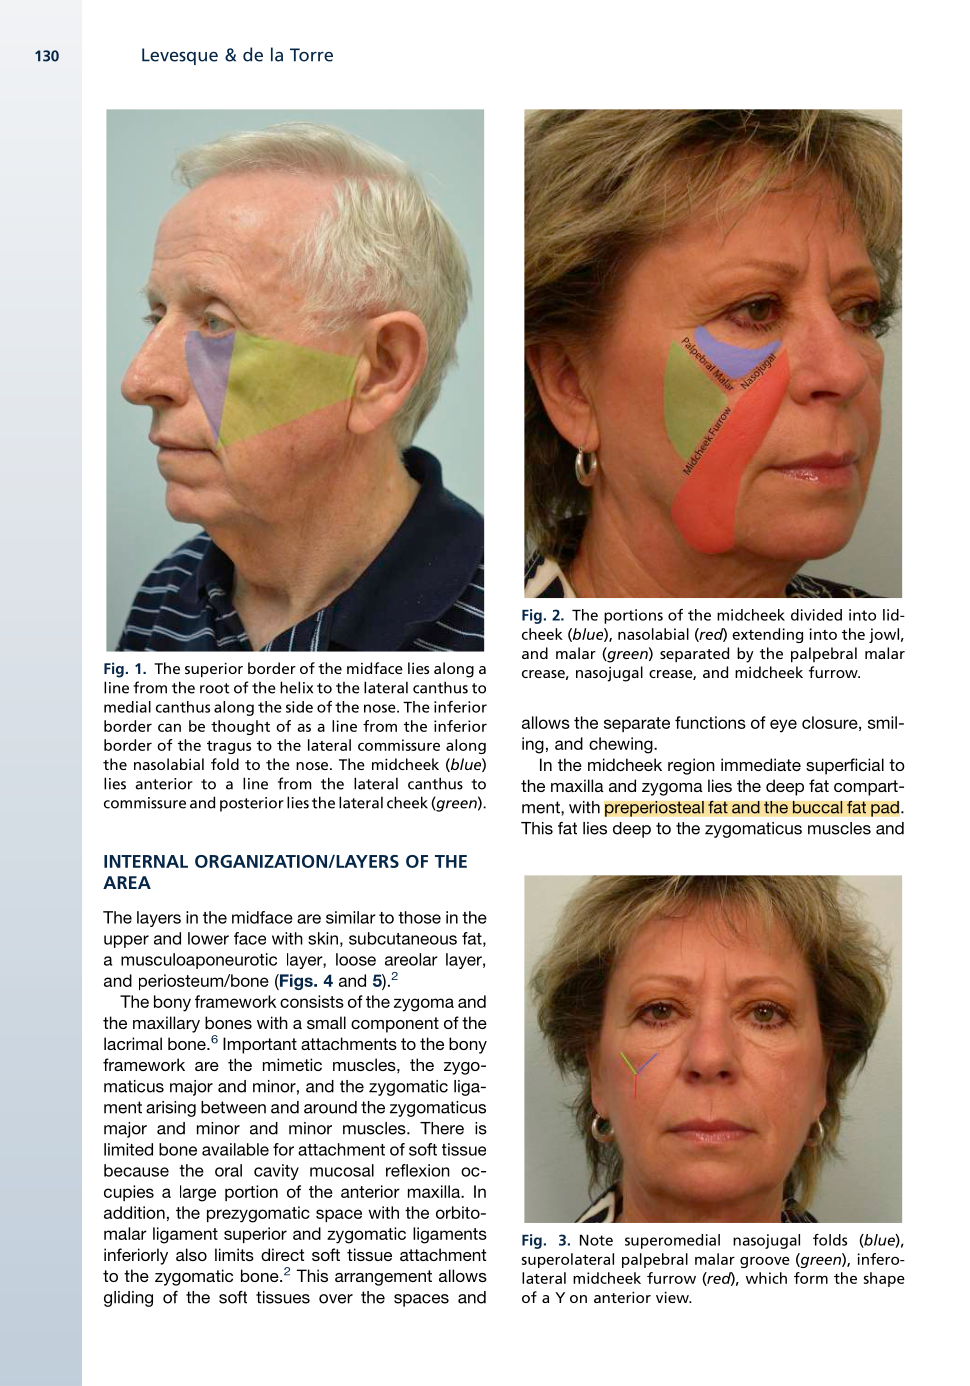  Describe the element at coordinates (311, 55) in the screenshot. I see `Torre` at that location.
